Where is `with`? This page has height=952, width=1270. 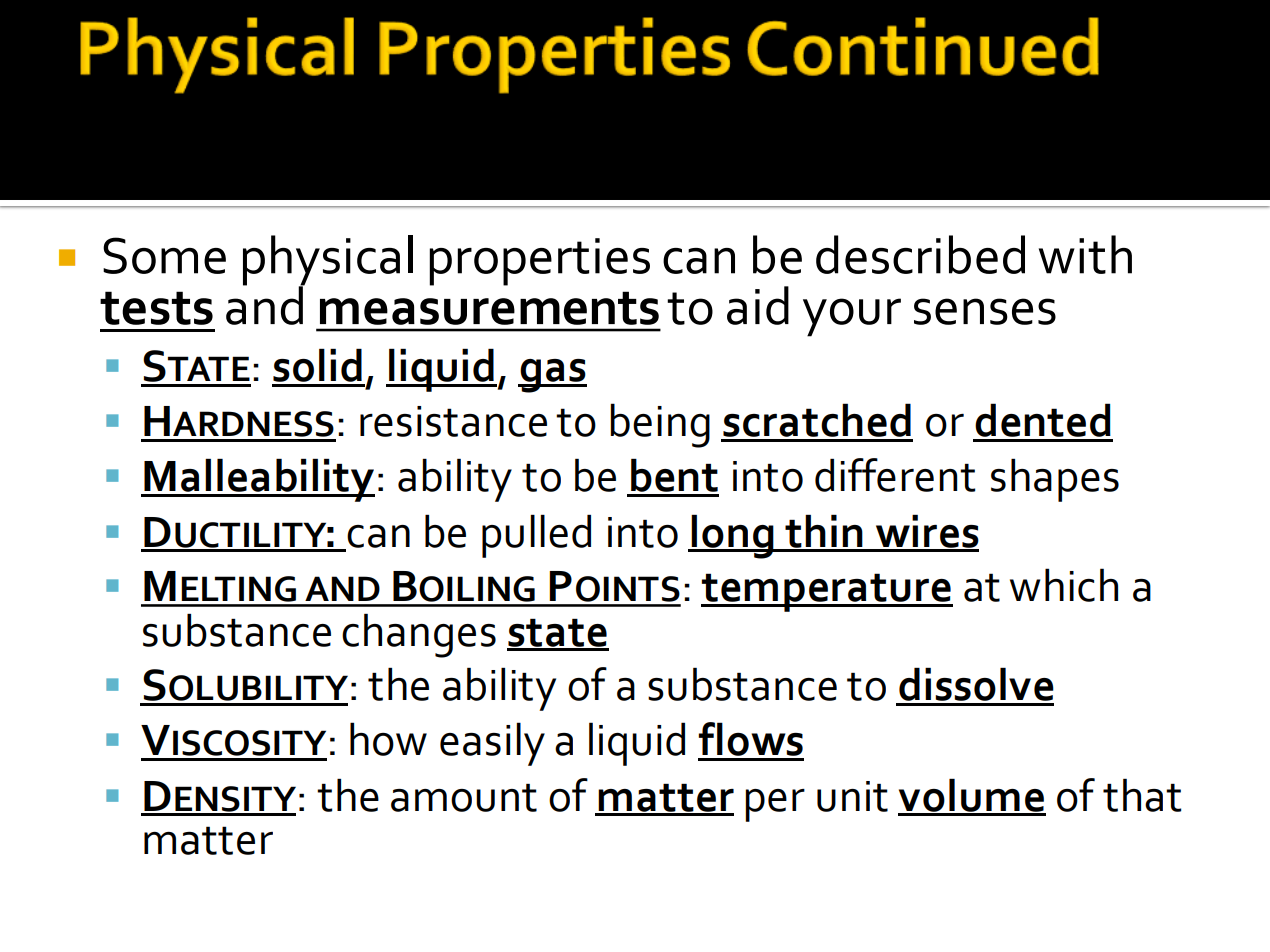
with is located at coordinates (1085, 254).
